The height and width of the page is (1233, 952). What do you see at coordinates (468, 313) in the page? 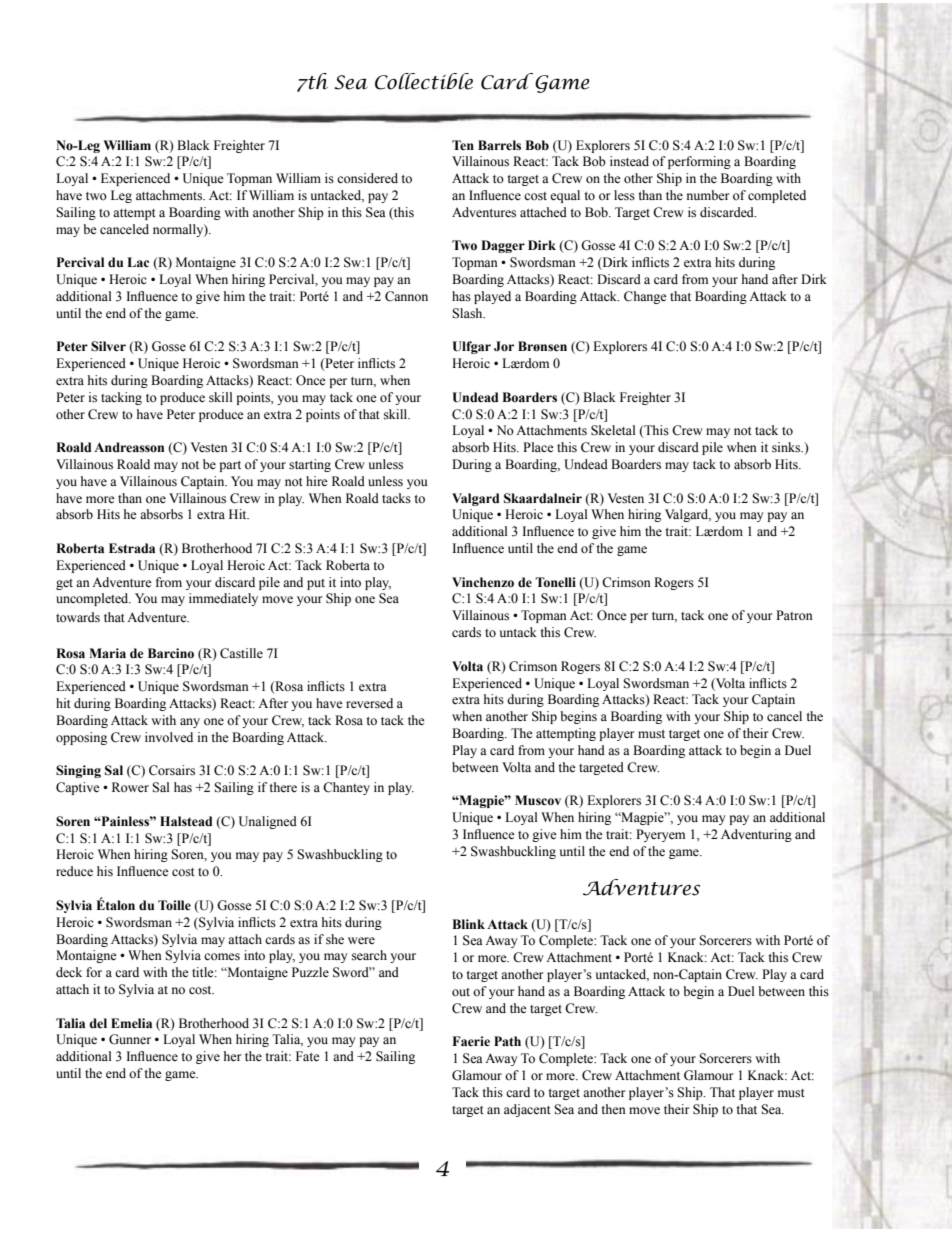
I see `Slash` at bounding box center [468, 313].
